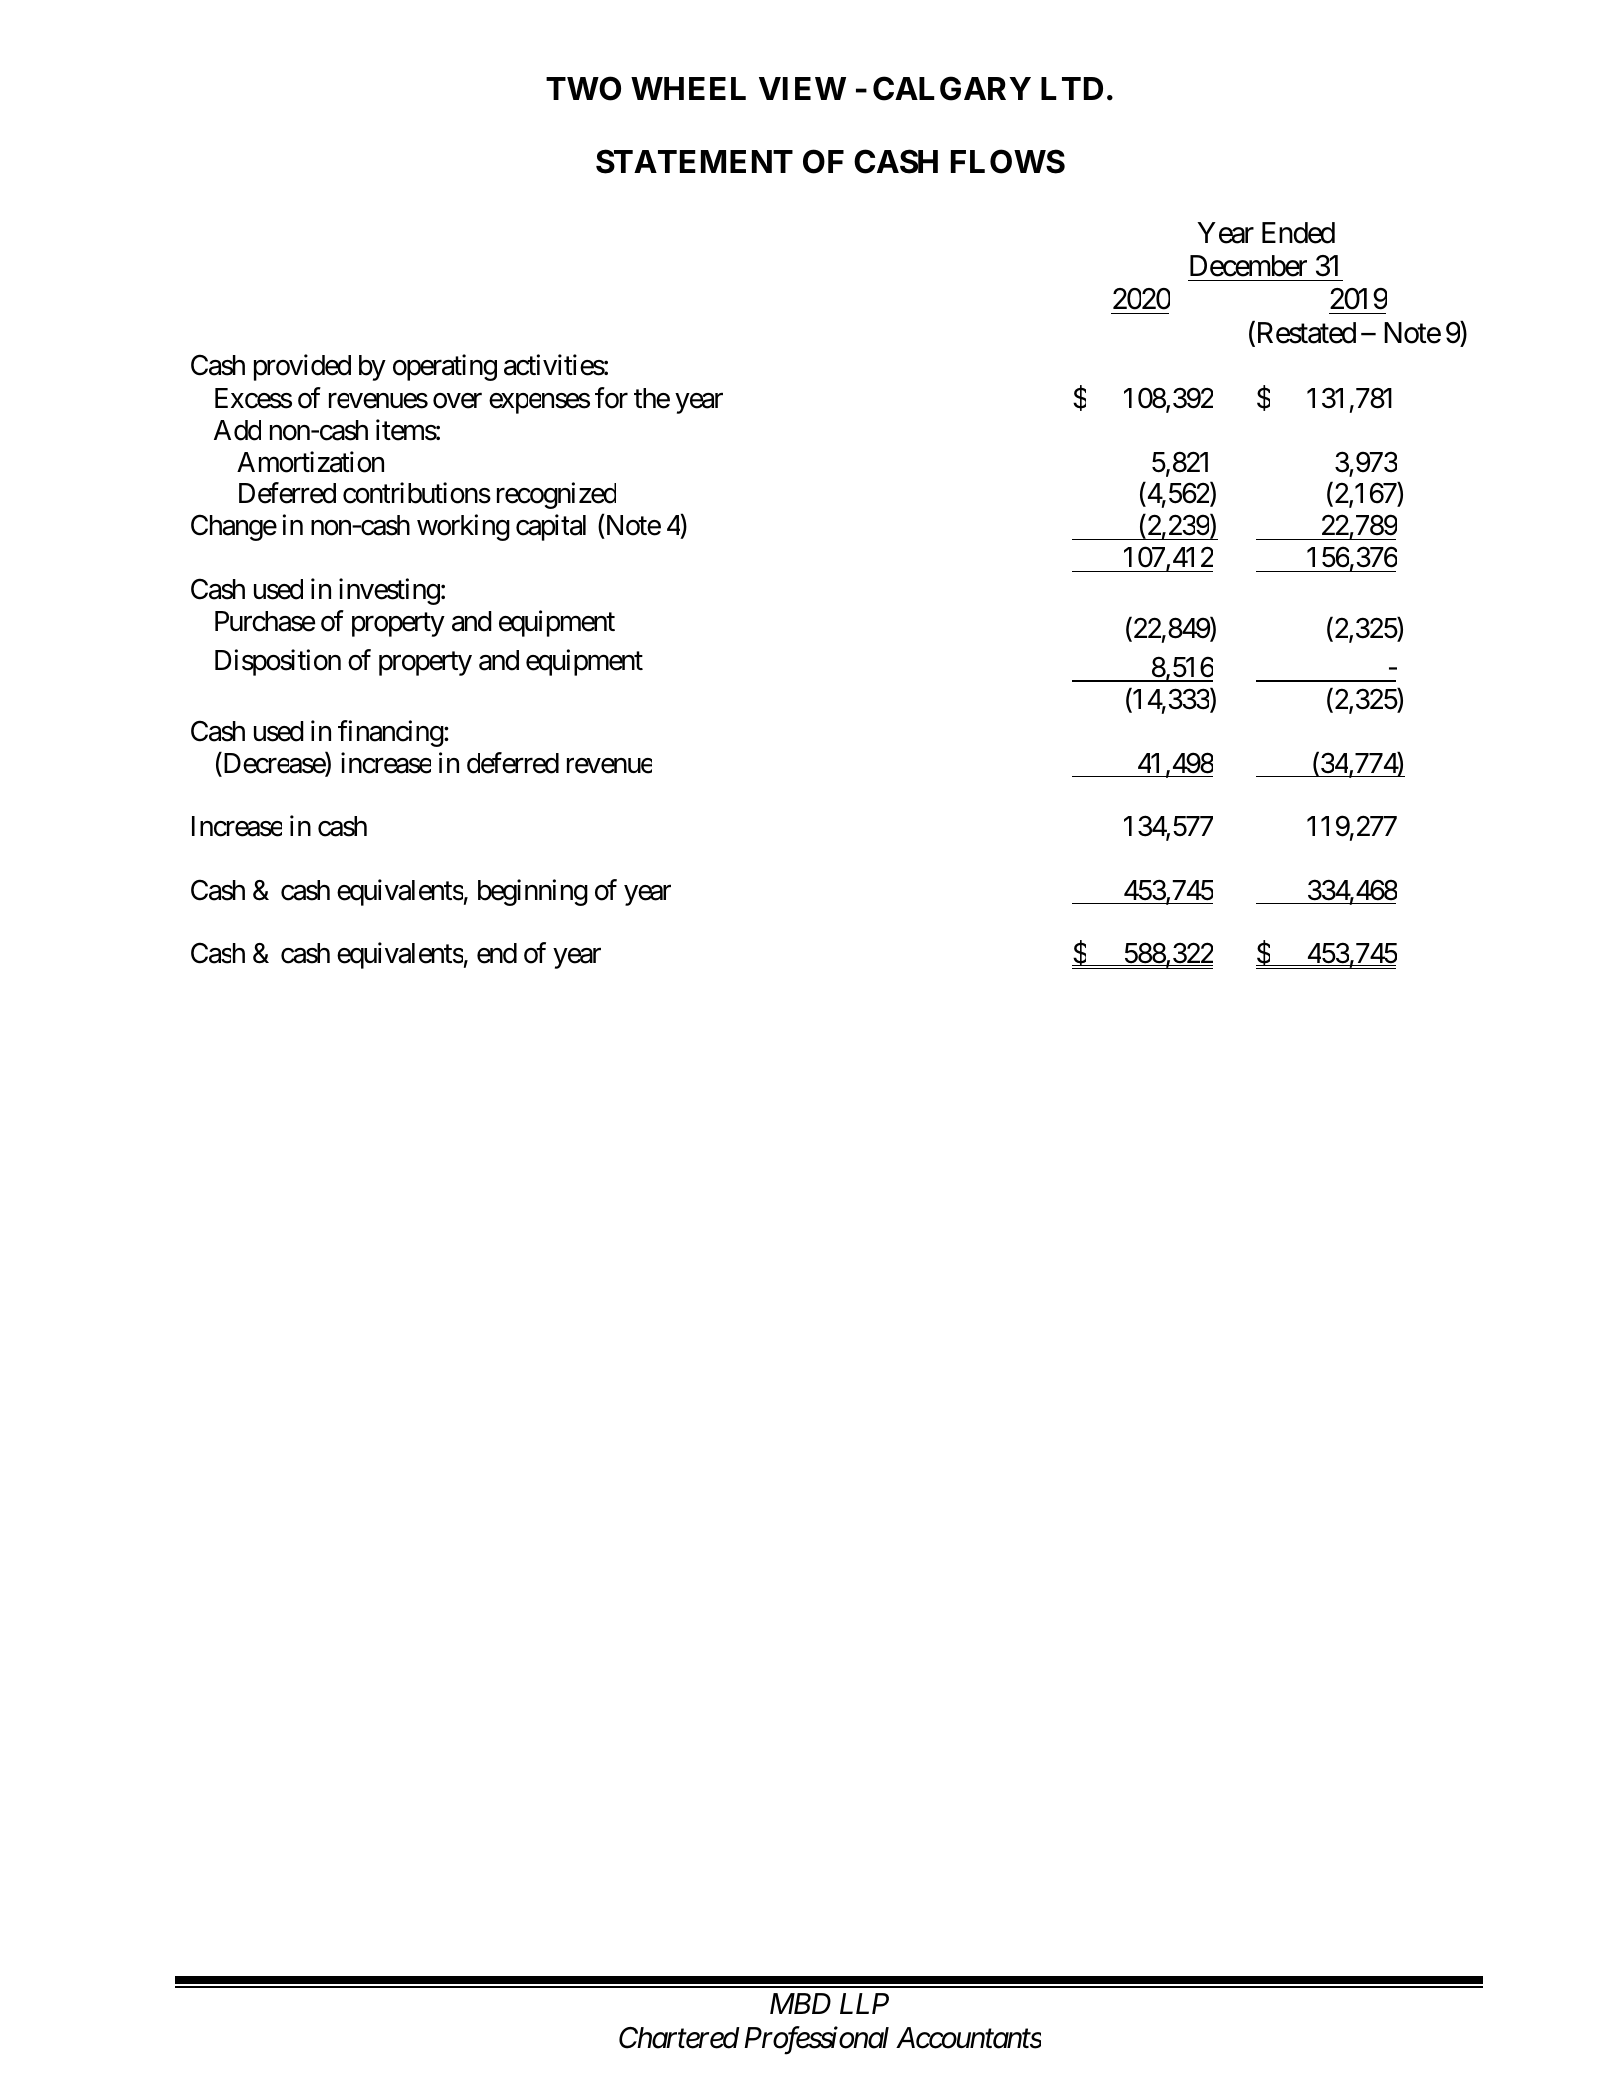 The image size is (1611, 2085). What do you see at coordinates (800, 2004) in the document?
I see `MBD` at bounding box center [800, 2004].
